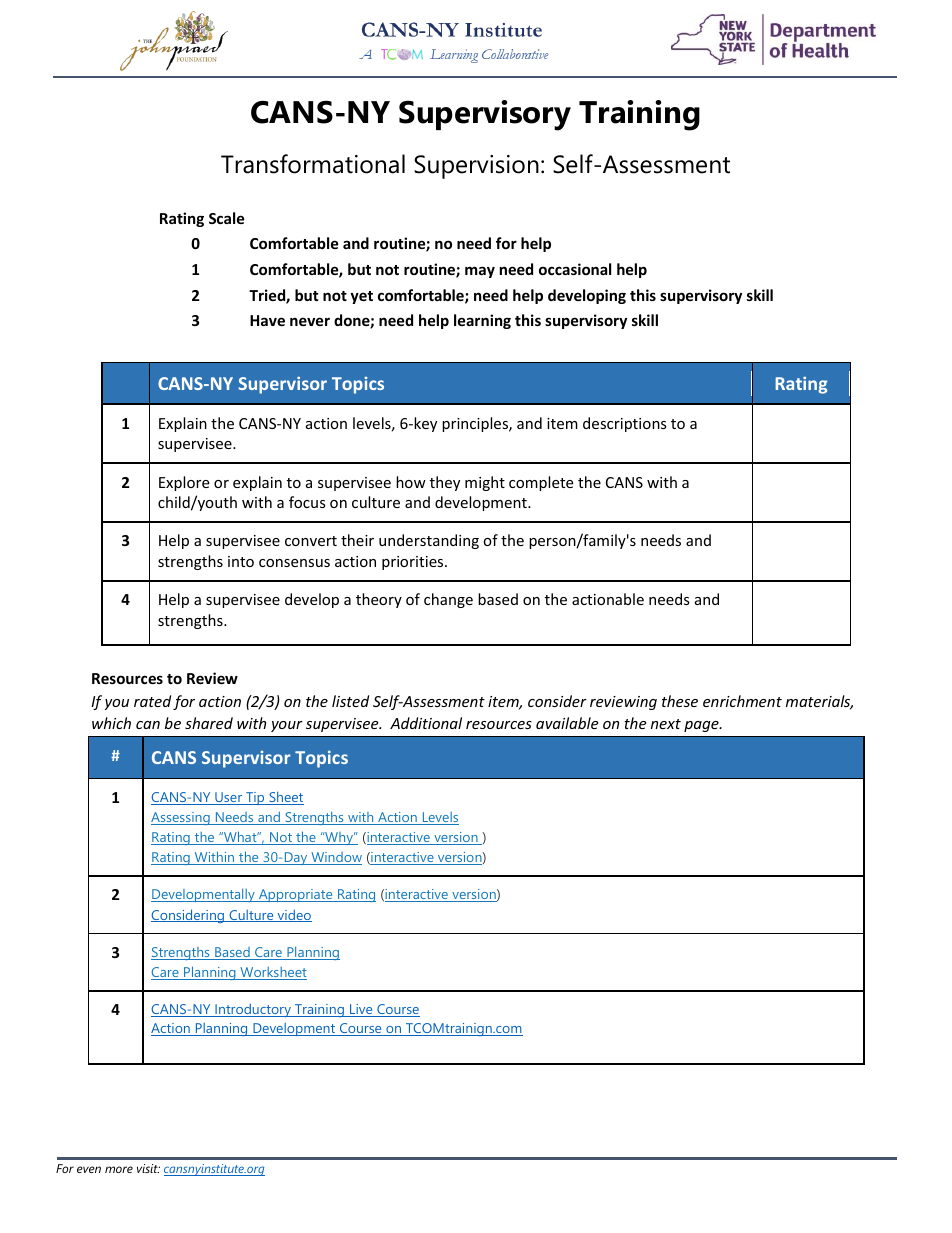  Describe the element at coordinates (361, 1010) in the screenshot. I see `Live` at that location.
